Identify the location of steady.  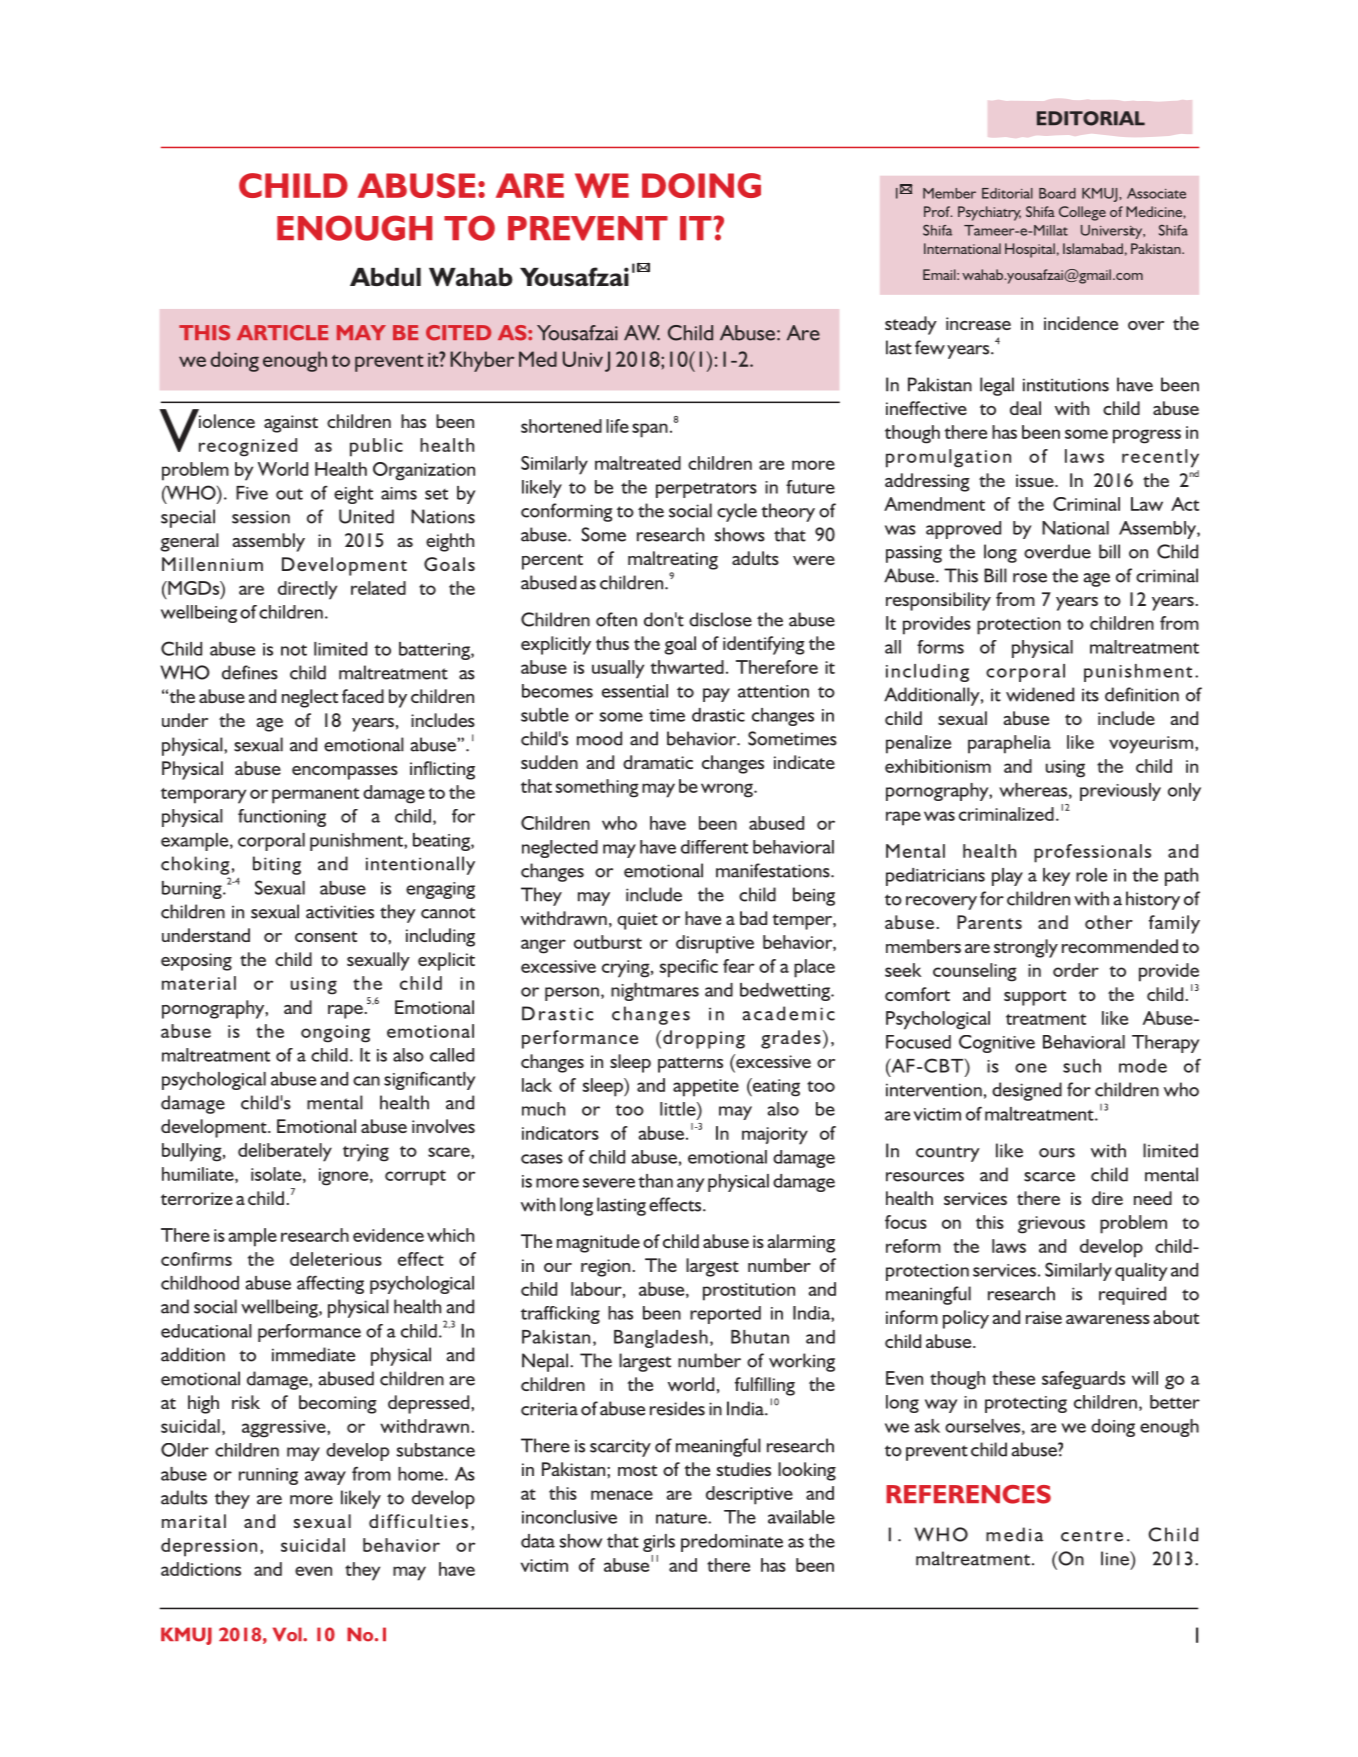
(911, 325).
